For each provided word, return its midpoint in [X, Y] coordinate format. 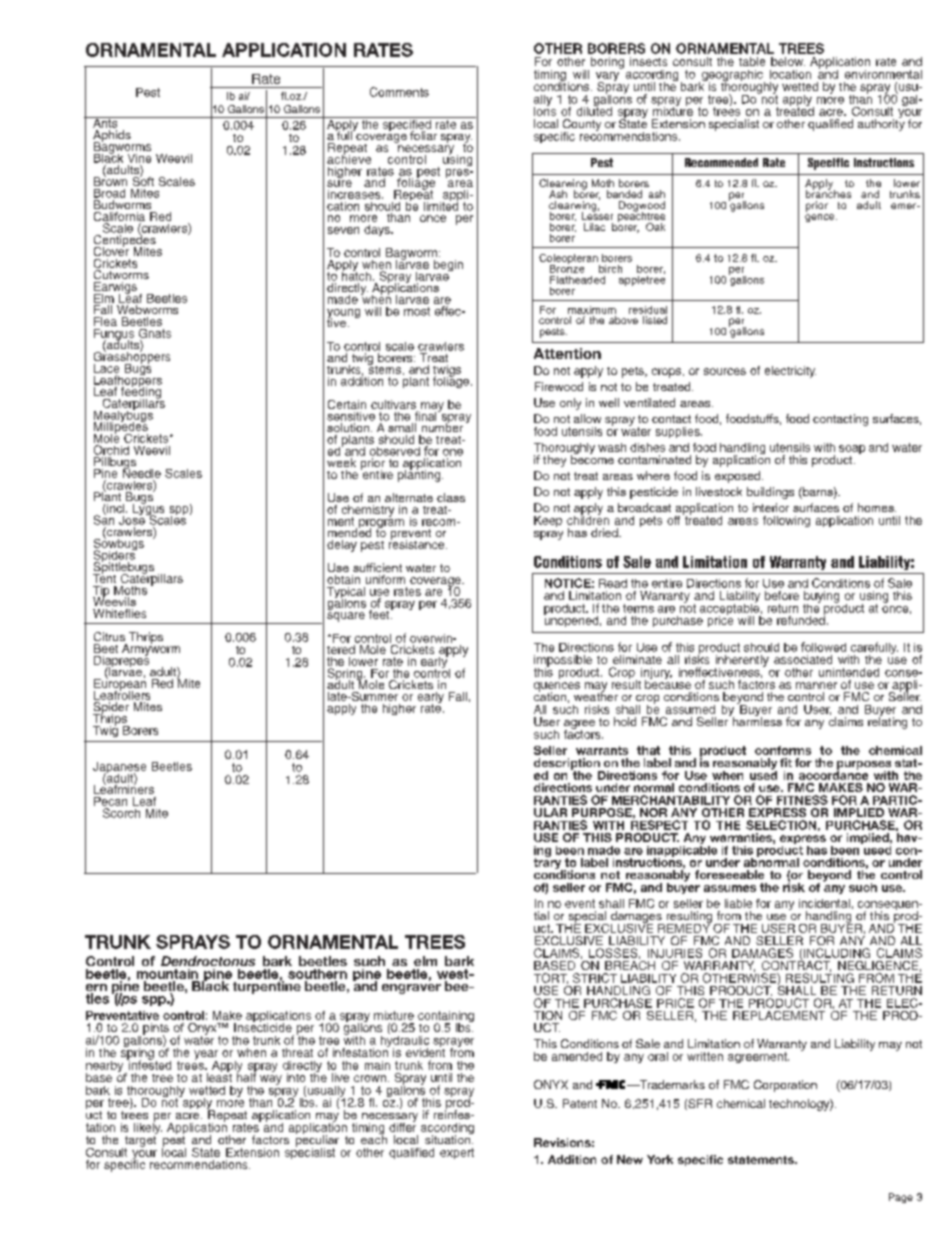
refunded [801, 619]
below [788, 61]
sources [725, 371]
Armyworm [151, 649]
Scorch [121, 813]
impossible [563, 662]
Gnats [155, 333]
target [139, 1141]
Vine [139, 158]
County [581, 126]
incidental [824, 903]
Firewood [559, 386]
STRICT [595, 978]
